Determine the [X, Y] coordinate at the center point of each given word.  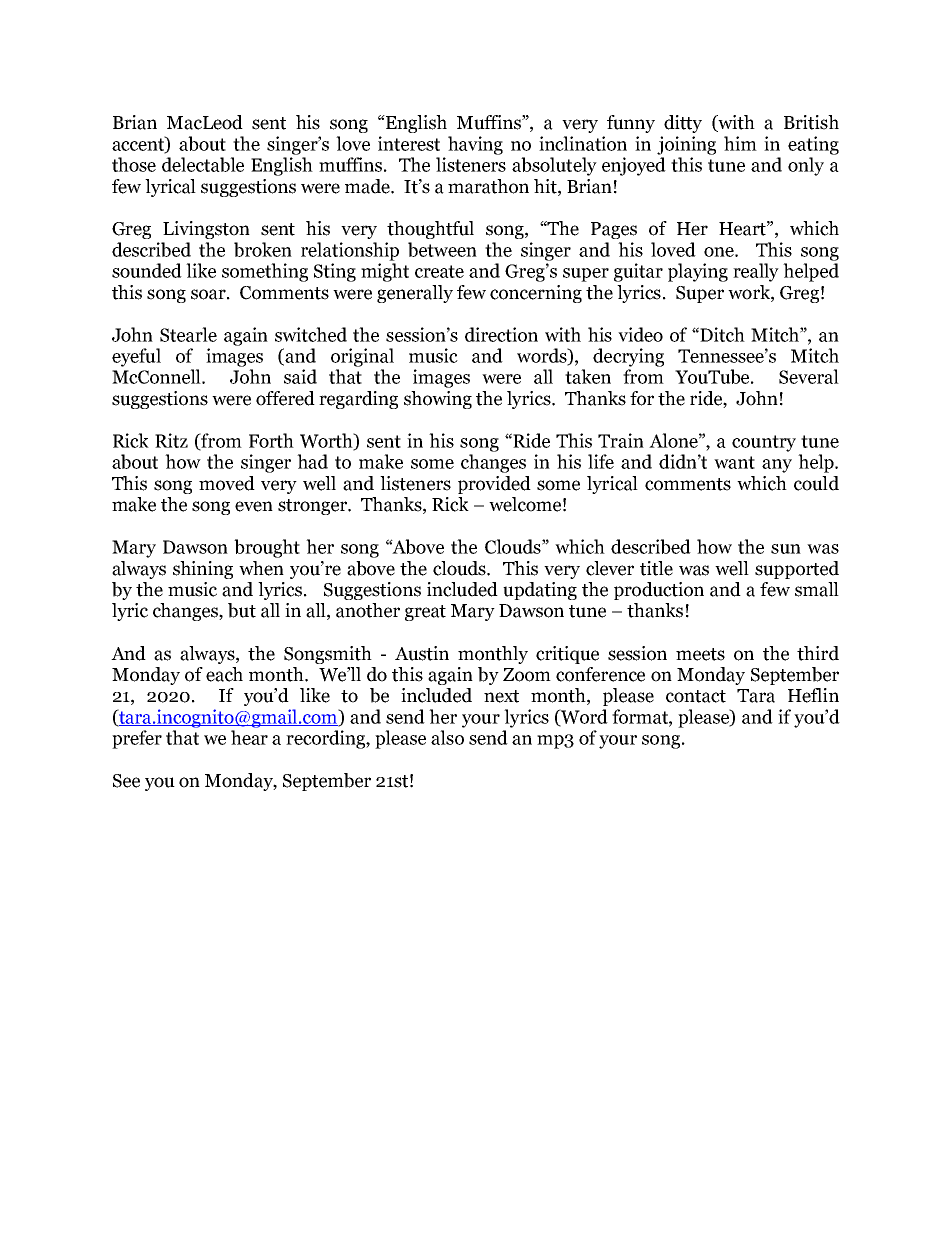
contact [696, 696]
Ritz [171, 440]
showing [438, 400]
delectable [203, 164]
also [447, 737]
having [475, 145]
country [764, 443]
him [740, 143]
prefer [137, 739]
